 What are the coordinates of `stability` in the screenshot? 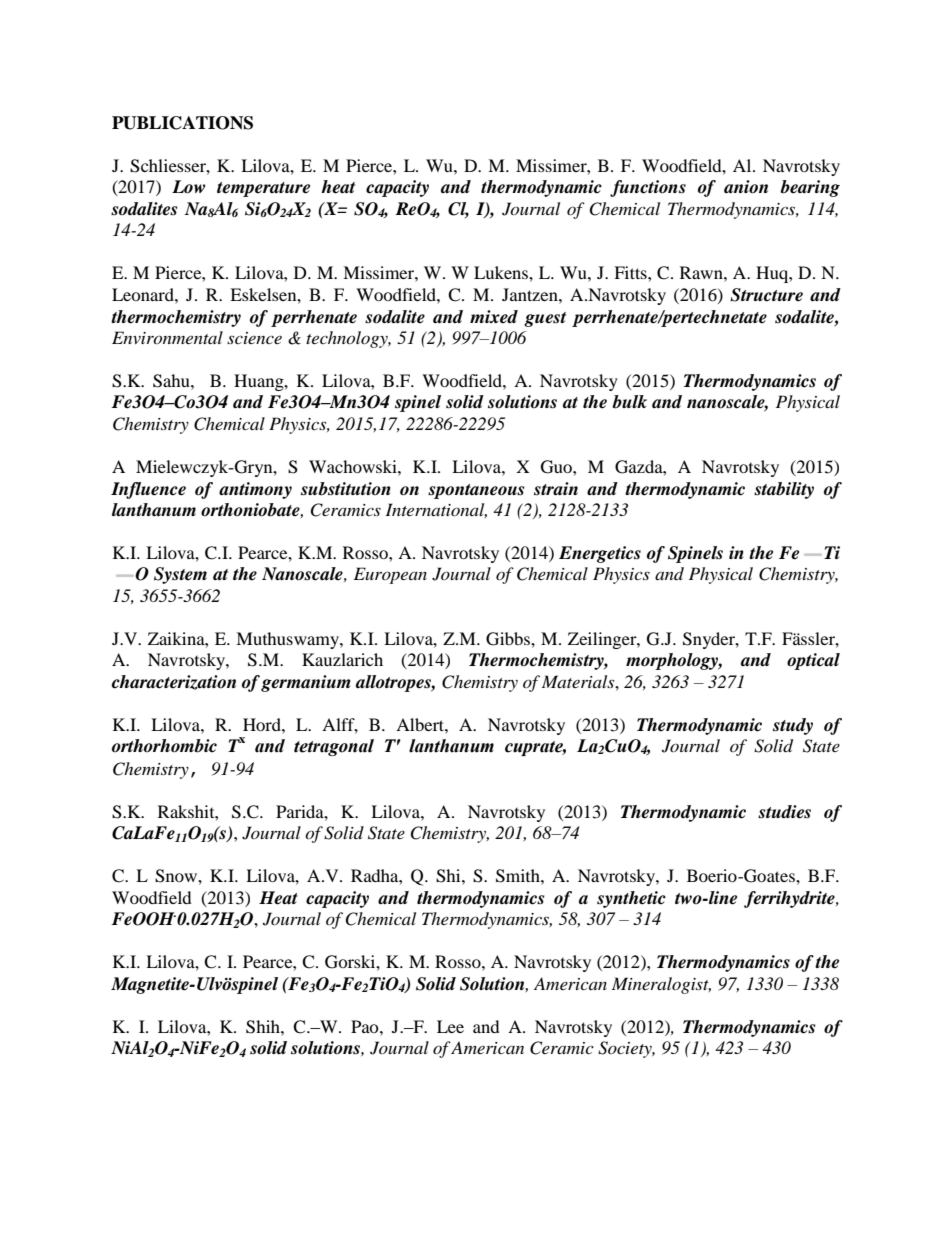 It's located at (784, 490).
